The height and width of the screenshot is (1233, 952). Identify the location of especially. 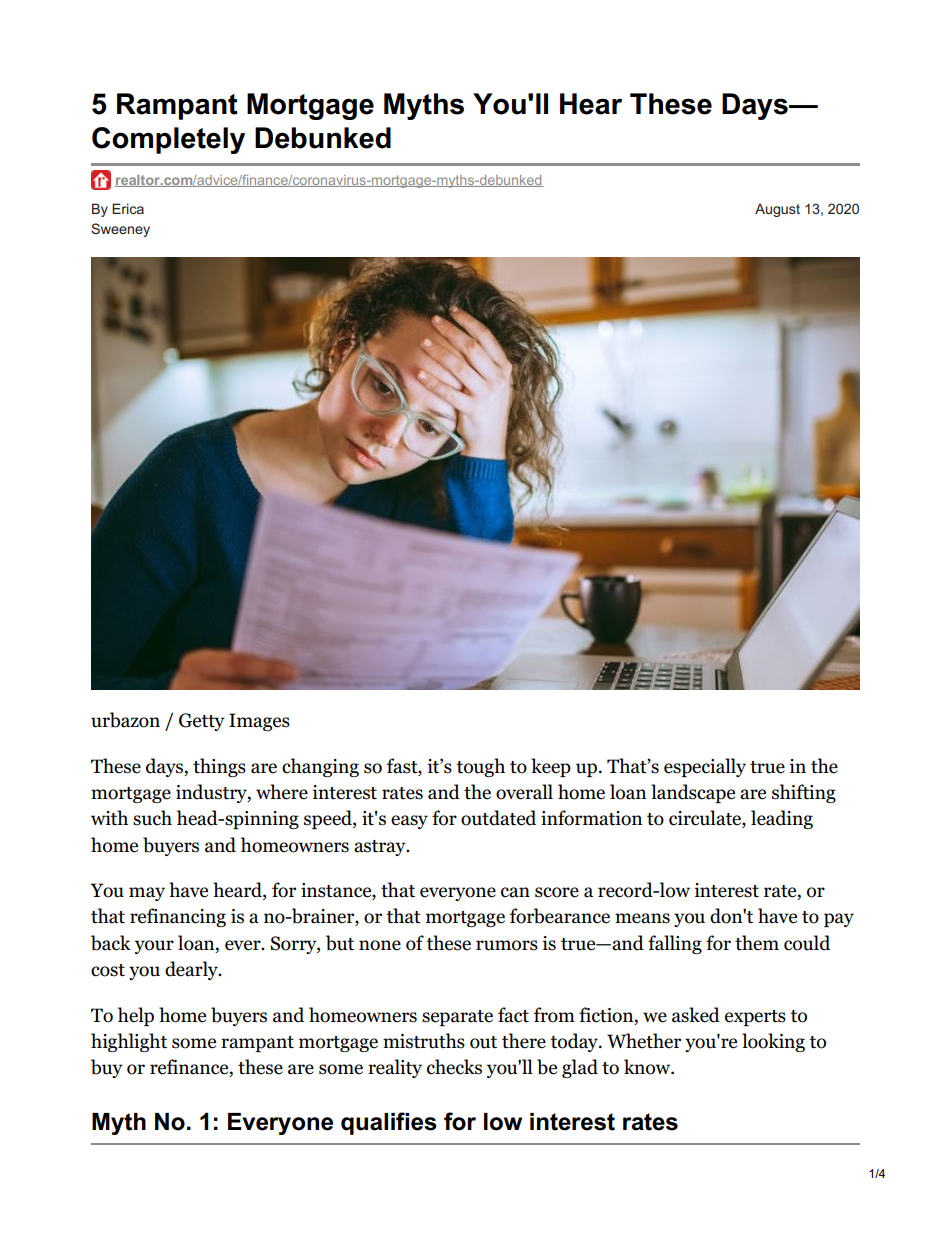
(705, 767).
